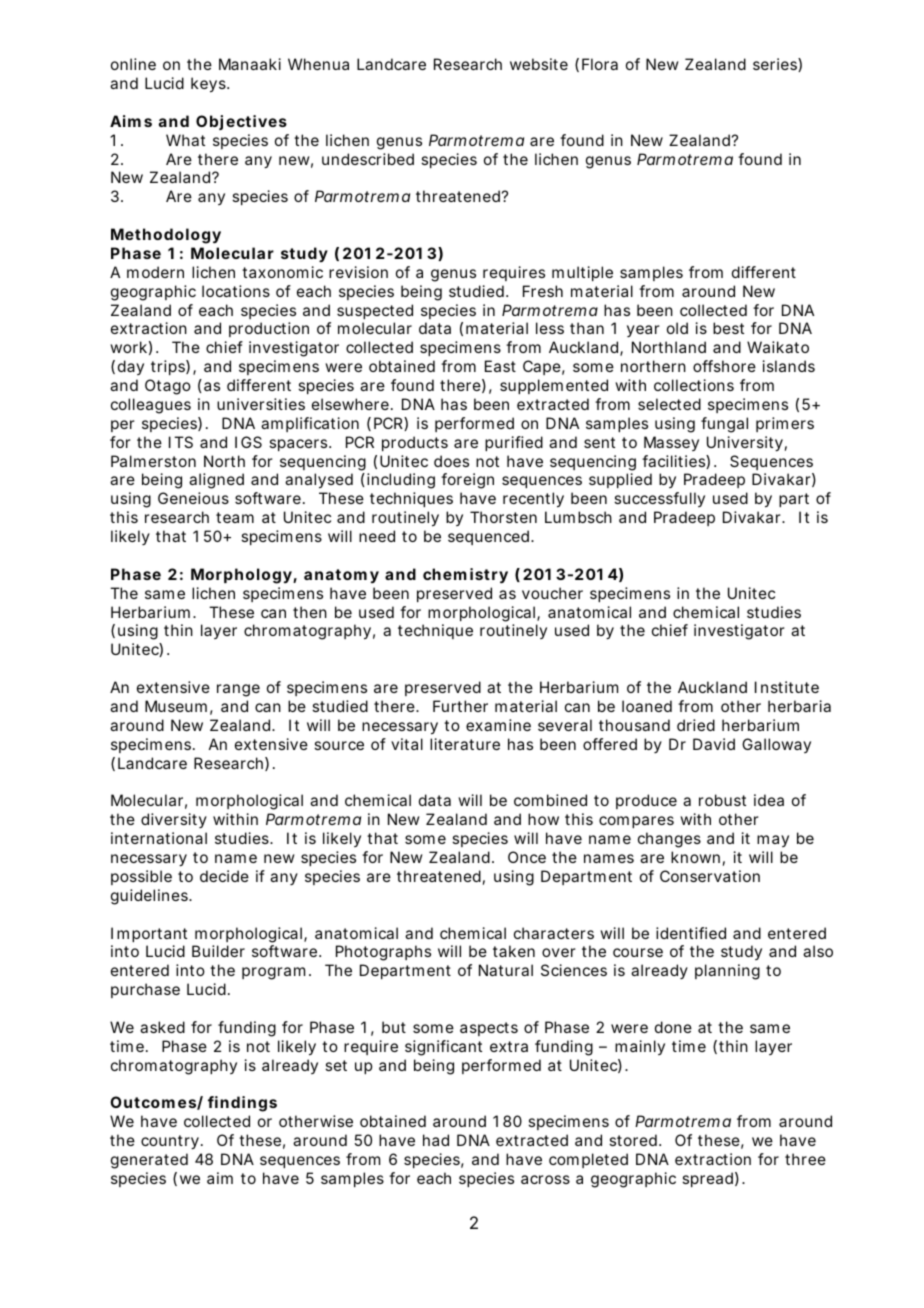 This screenshot has width=924, height=1308. What do you see at coordinates (465, 576) in the screenshot?
I see `chemistry` at bounding box center [465, 576].
